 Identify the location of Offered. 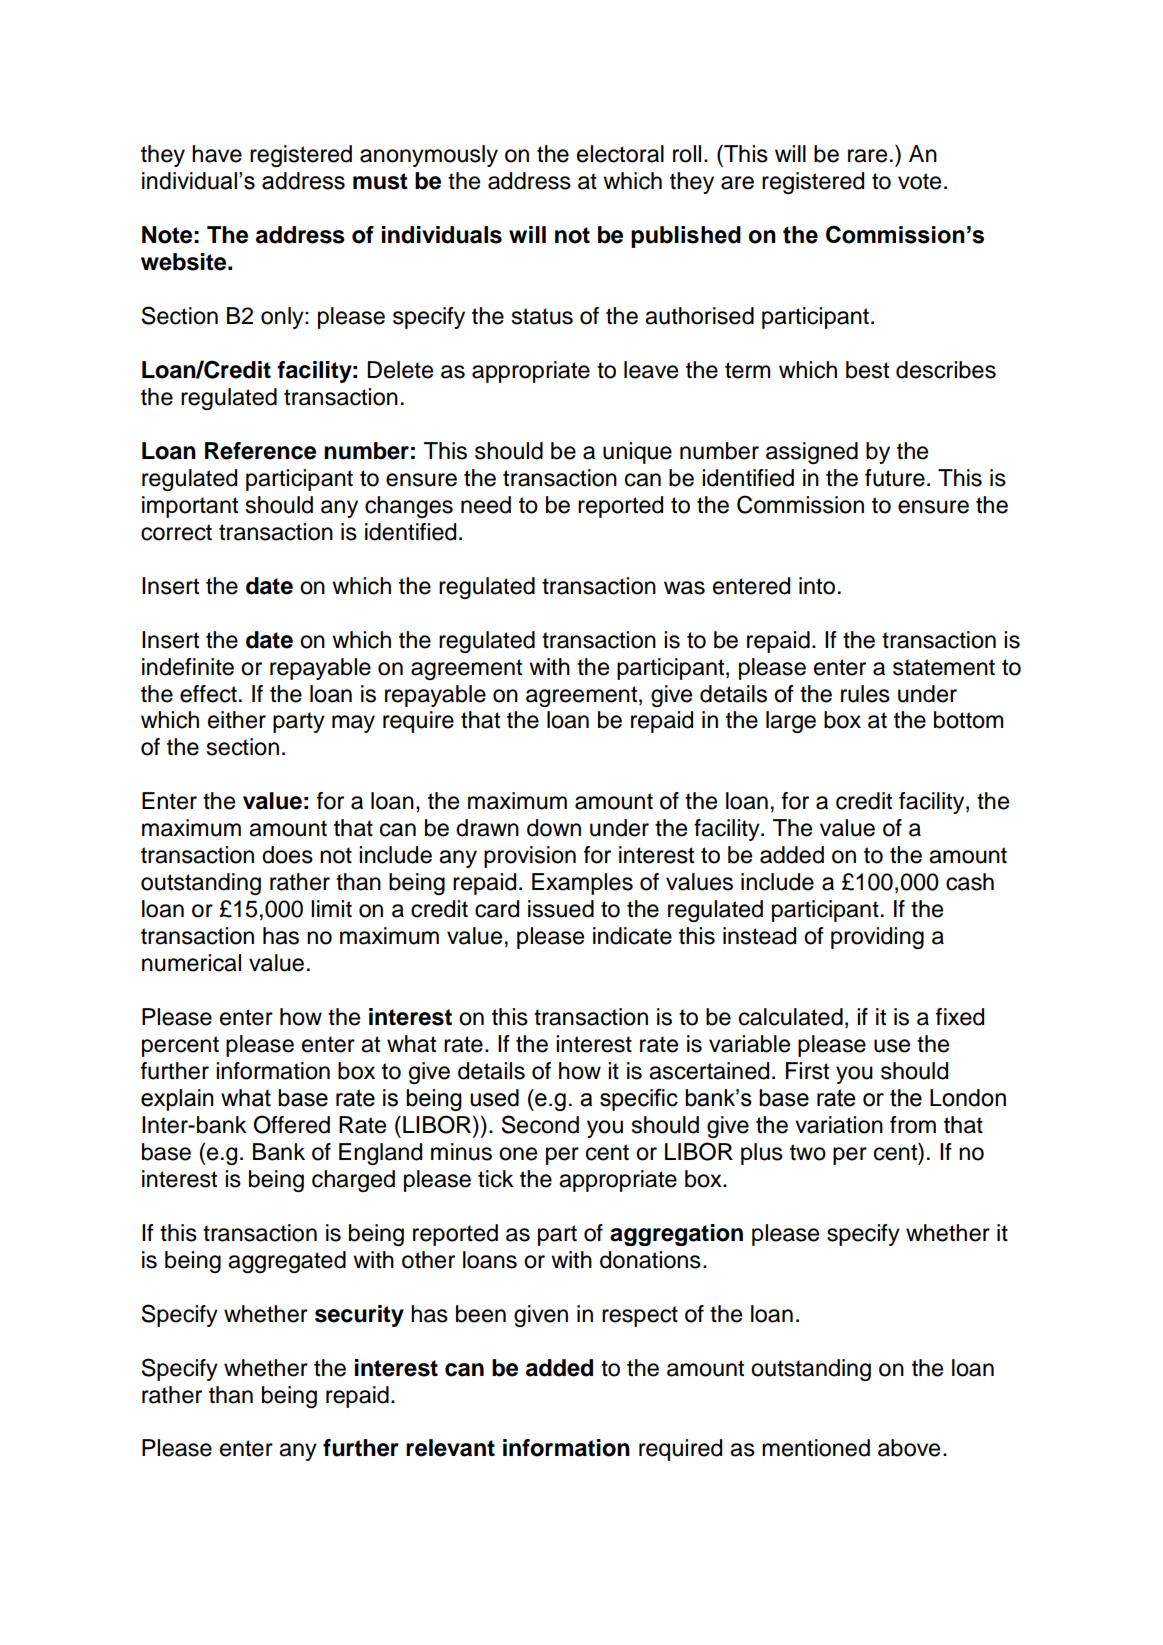
(292, 1124).
